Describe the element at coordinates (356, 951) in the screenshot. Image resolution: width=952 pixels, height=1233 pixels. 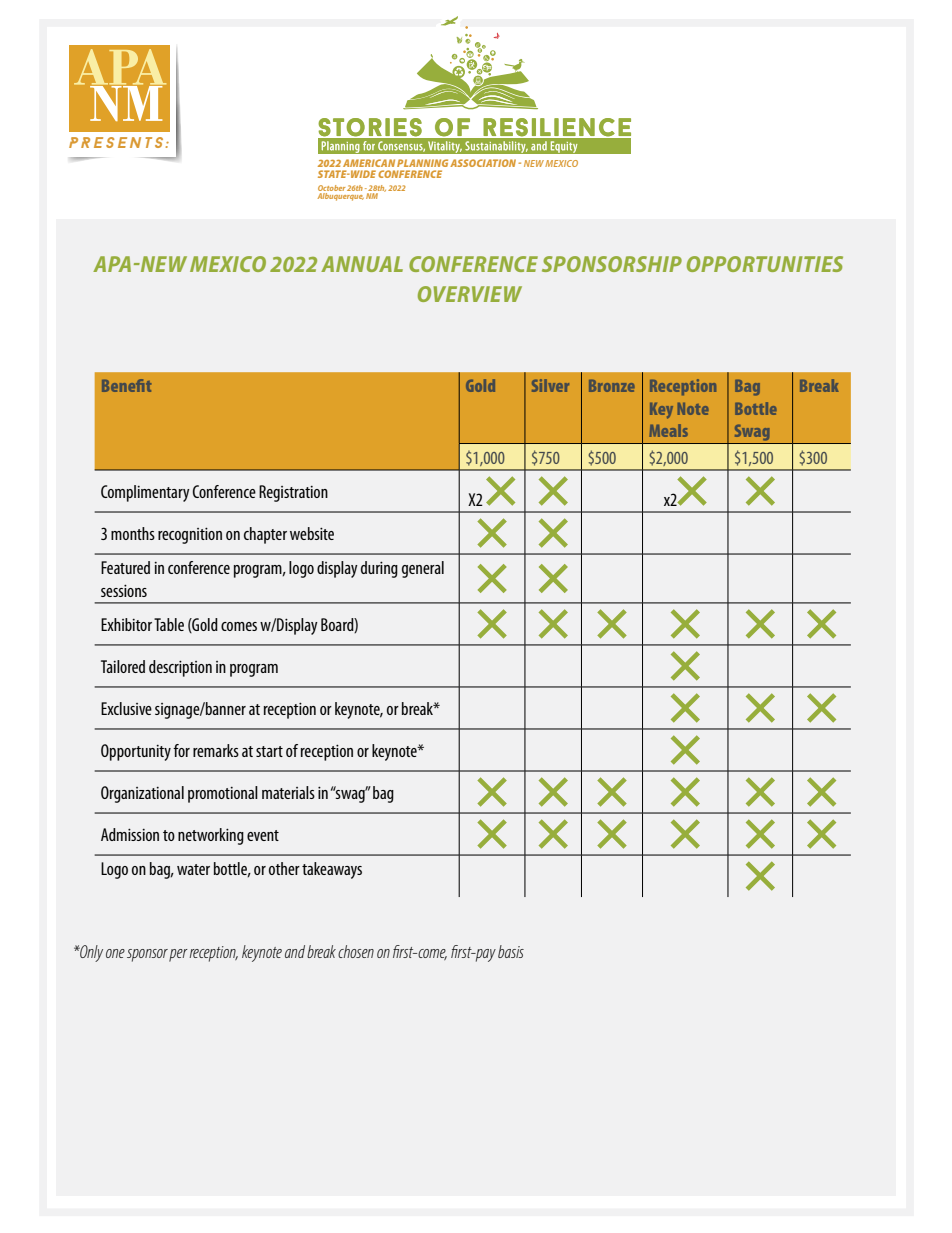
I see `chosen` at that location.
